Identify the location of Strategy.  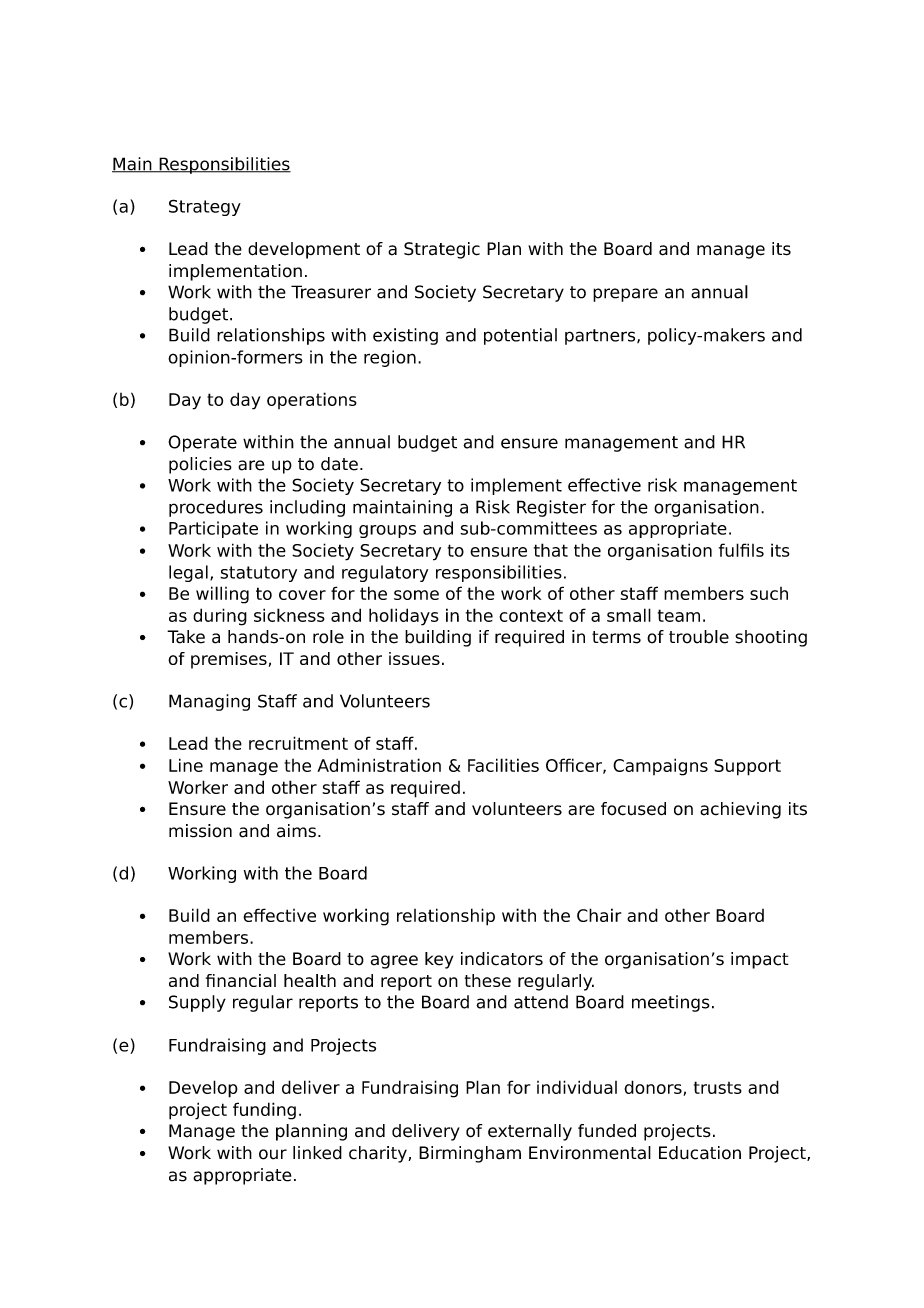
(205, 207).
